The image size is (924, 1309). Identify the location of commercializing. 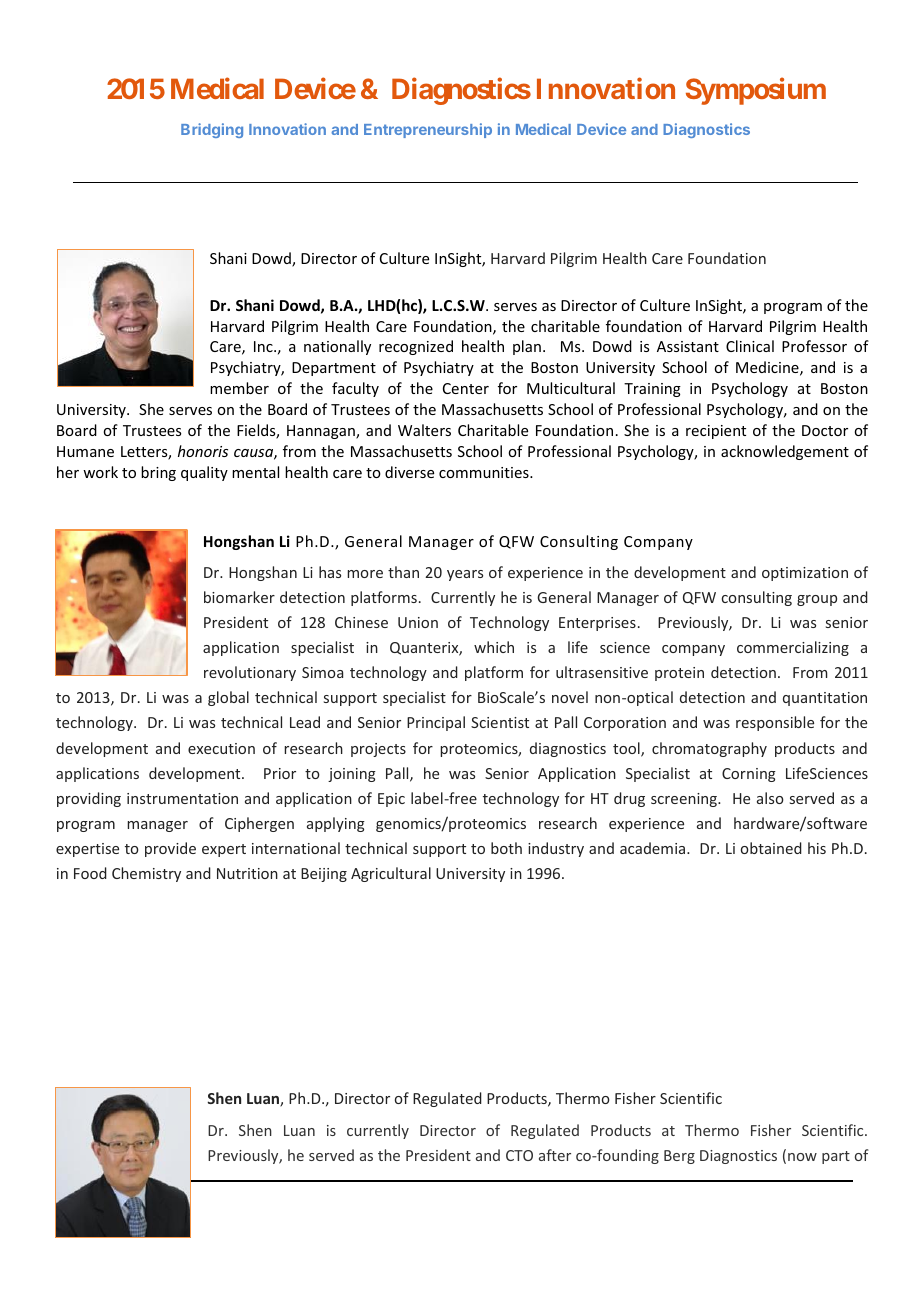
(793, 648).
